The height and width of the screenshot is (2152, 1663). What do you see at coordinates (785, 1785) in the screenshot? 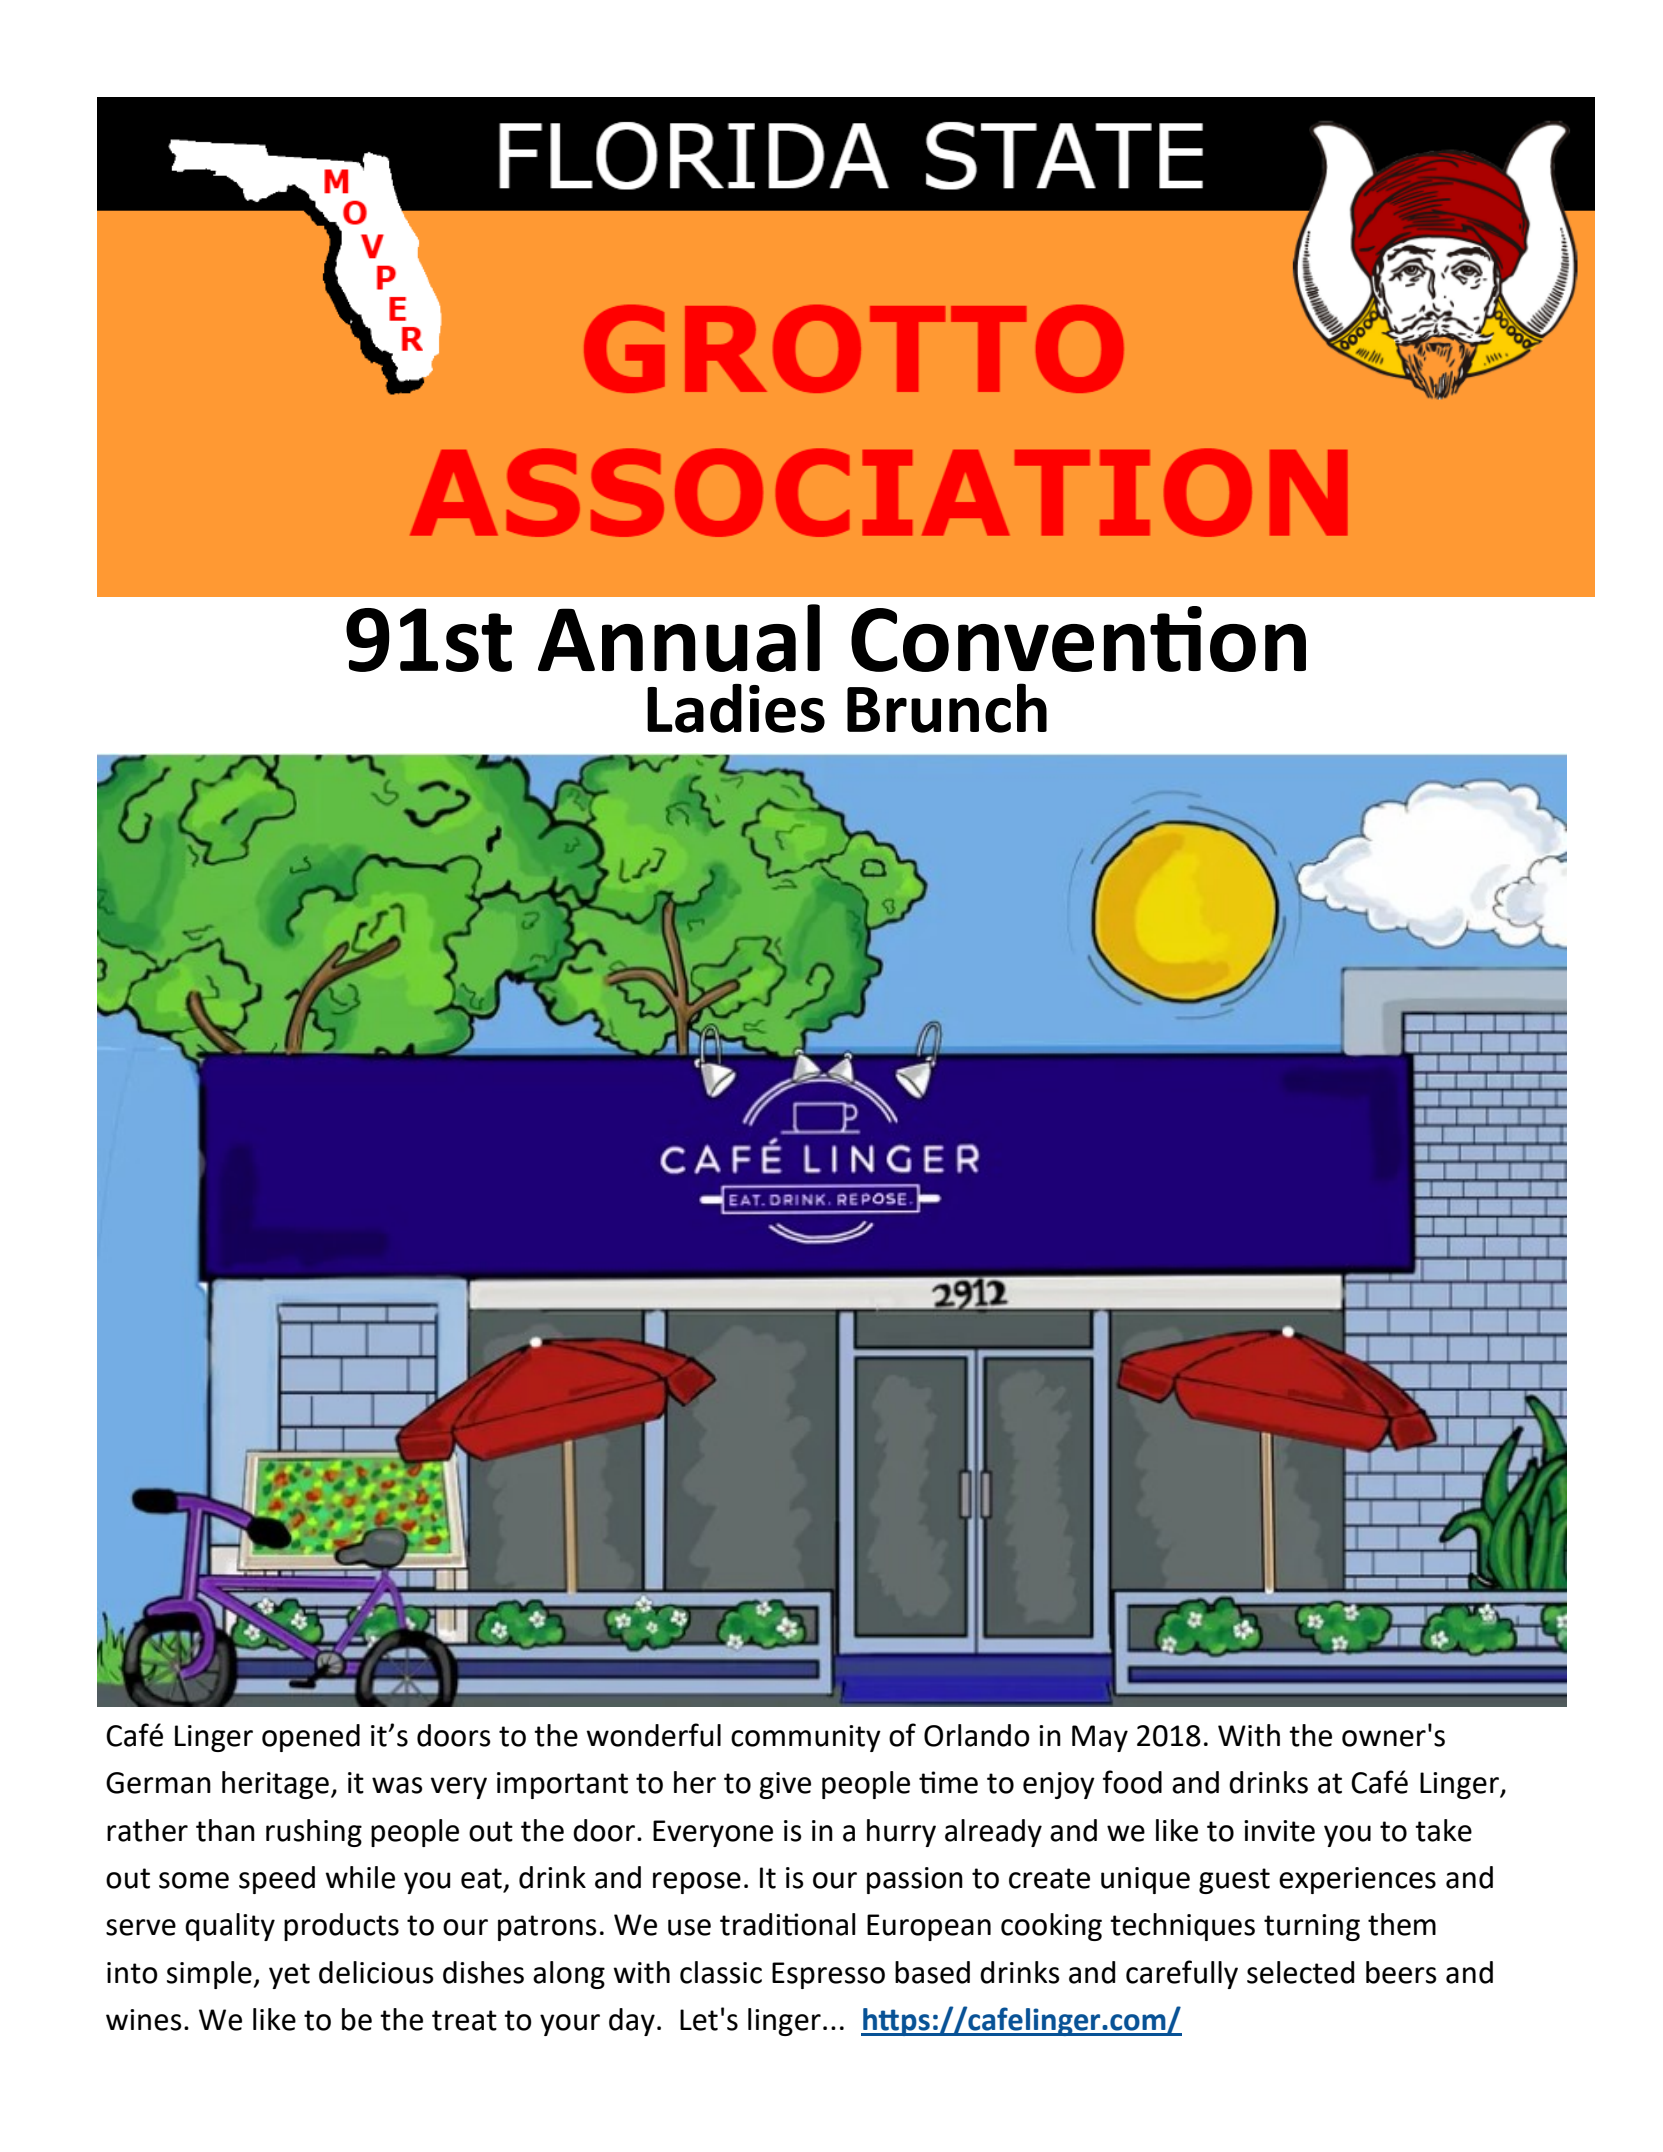
I see `give` at bounding box center [785, 1785].
